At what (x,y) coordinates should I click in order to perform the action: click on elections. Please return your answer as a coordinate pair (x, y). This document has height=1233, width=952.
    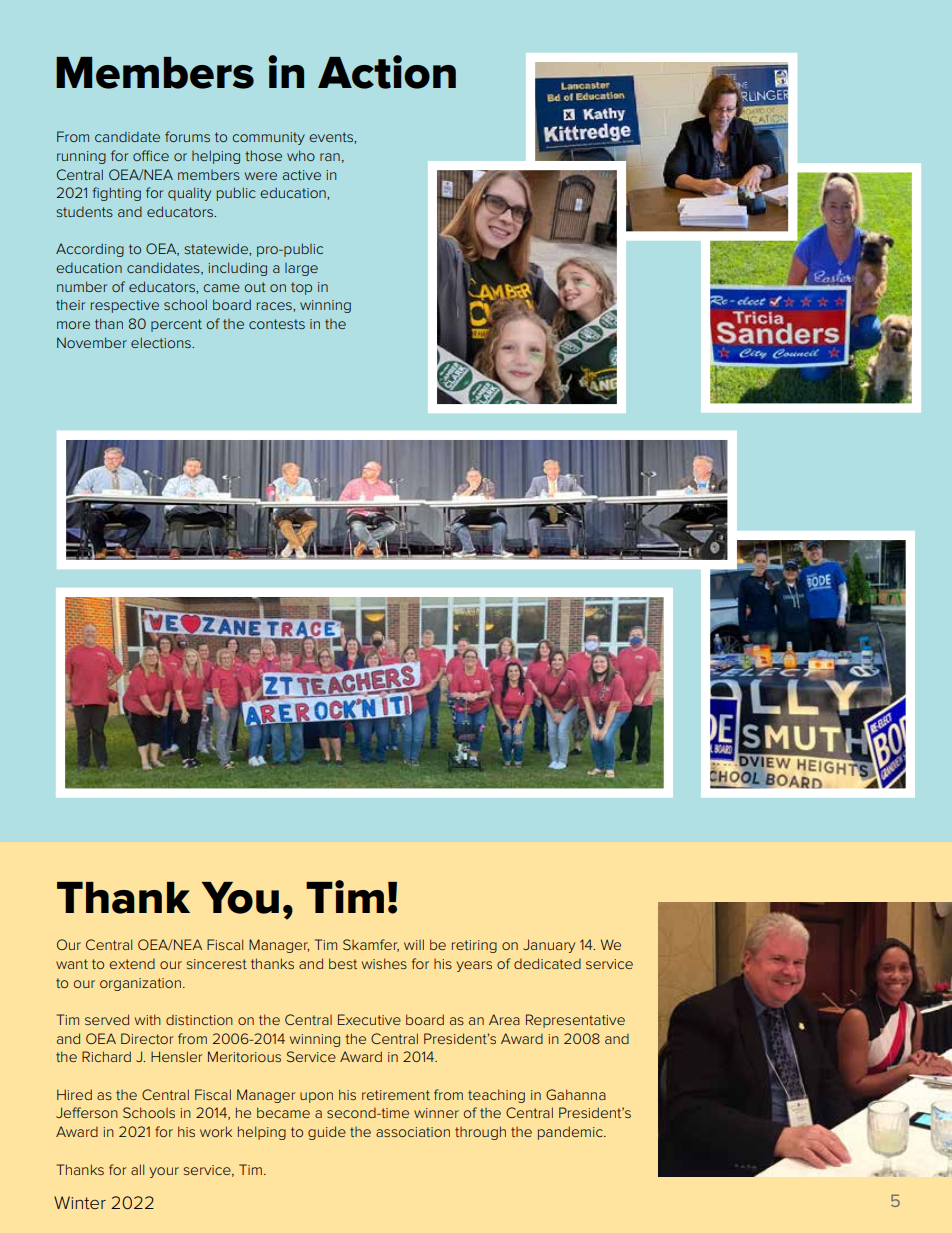
    Looking at the image, I should click on (162, 342).
